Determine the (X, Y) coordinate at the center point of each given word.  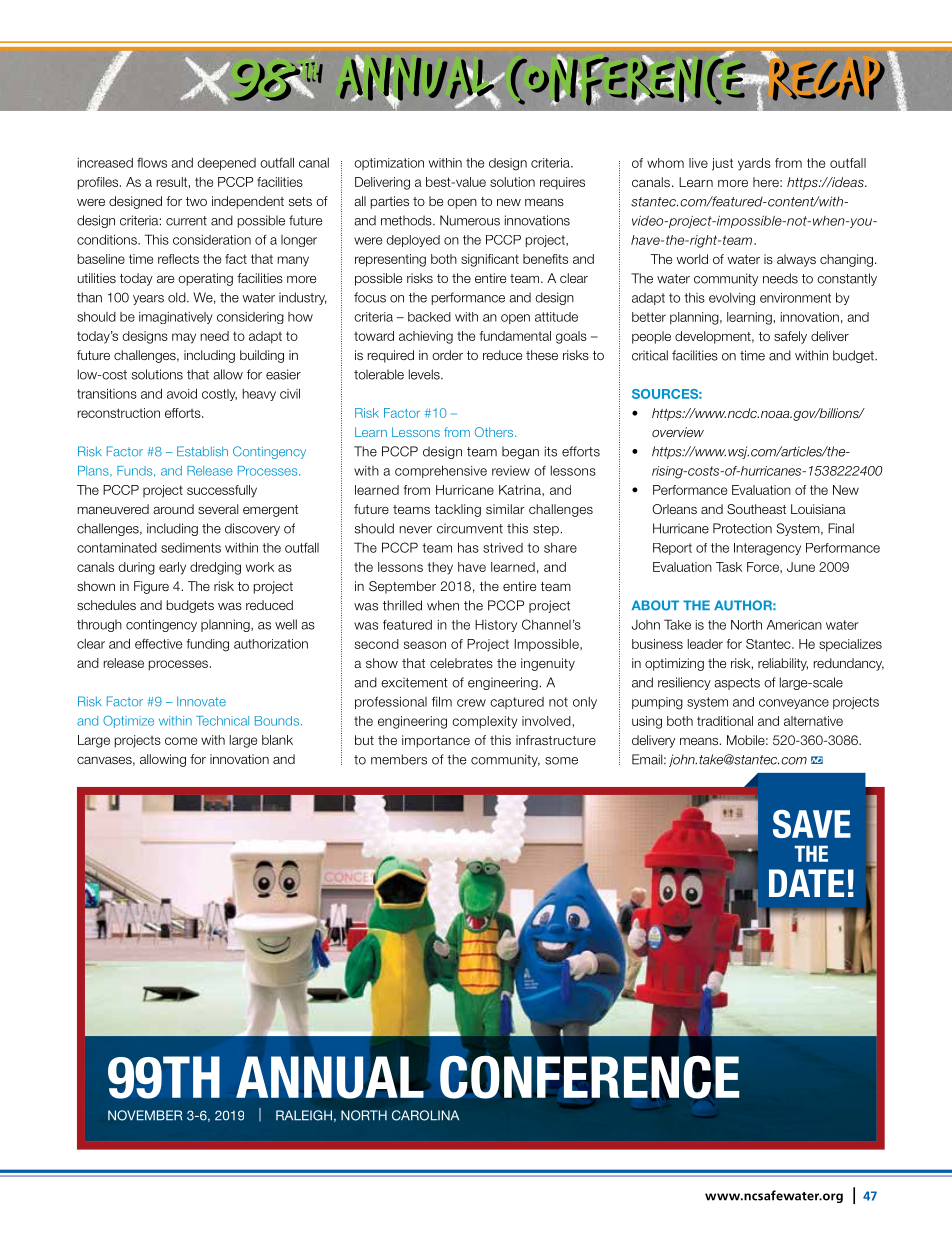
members (399, 759)
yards (754, 164)
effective (158, 644)
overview (678, 432)
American (794, 625)
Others (495, 432)
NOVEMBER (145, 1115)
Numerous (470, 220)
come (181, 741)
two (196, 201)
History (496, 626)
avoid (182, 393)
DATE (806, 883)
